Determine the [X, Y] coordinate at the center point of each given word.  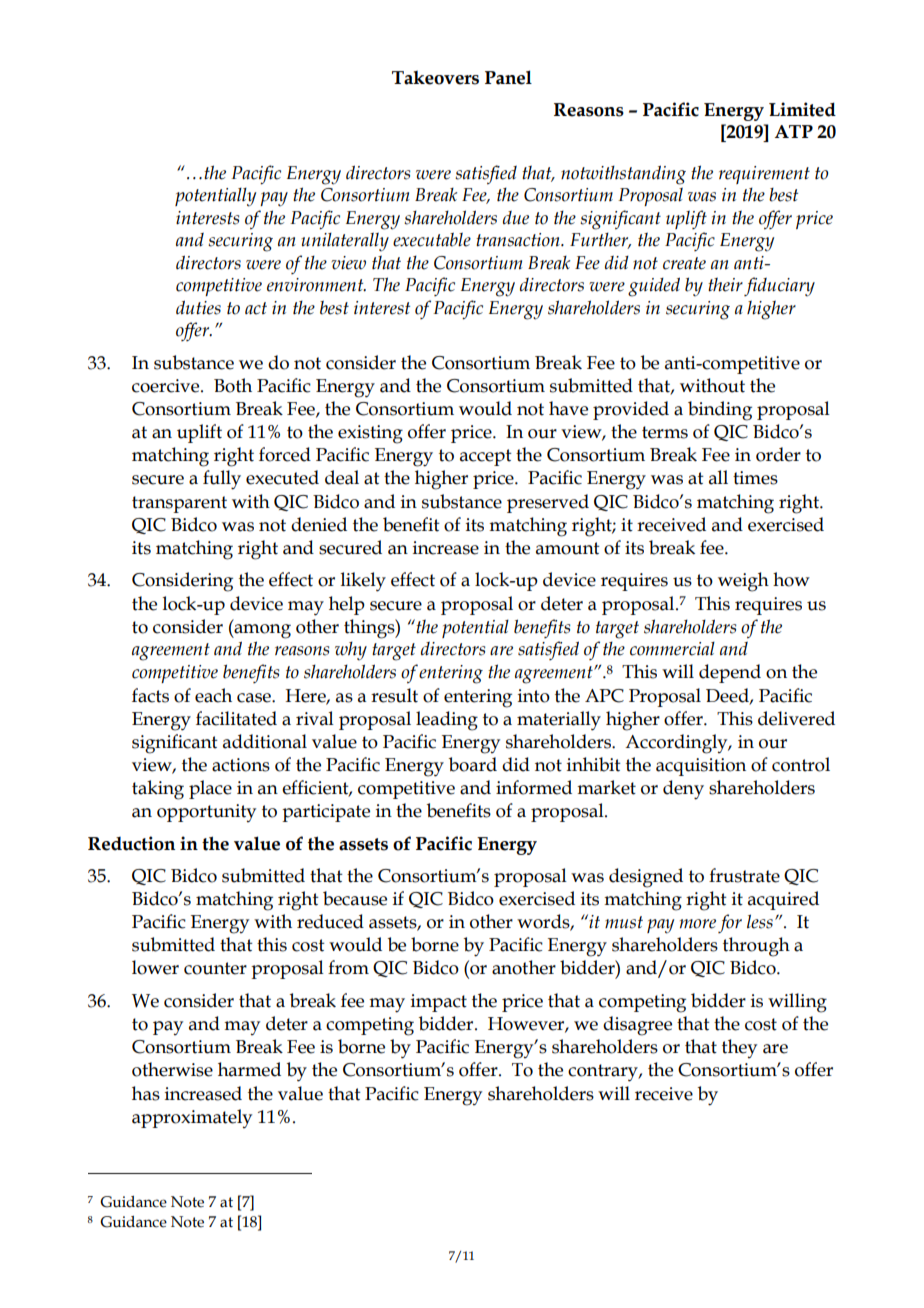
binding [720, 411]
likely [363, 582]
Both [233, 385]
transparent [179, 504]
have [568, 408]
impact [439, 1003]
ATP [794, 131]
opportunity [206, 813]
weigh [743, 582]
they [739, 1048]
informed [534, 787]
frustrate [744, 875]
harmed [249, 1069]
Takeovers [435, 78]
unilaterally [345, 241]
